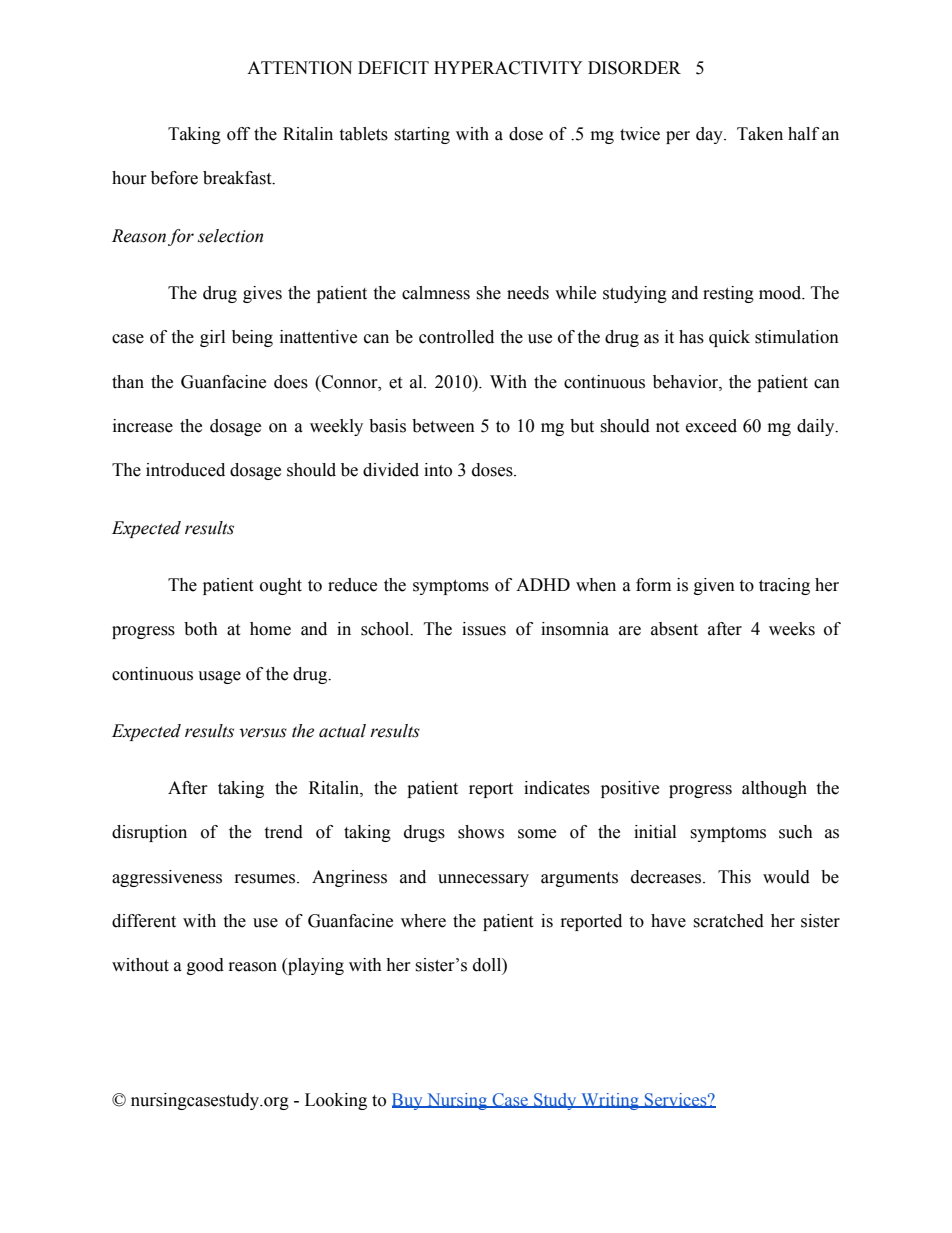 The width and height of the document is (952, 1233). I want to click on although, so click(774, 789).
